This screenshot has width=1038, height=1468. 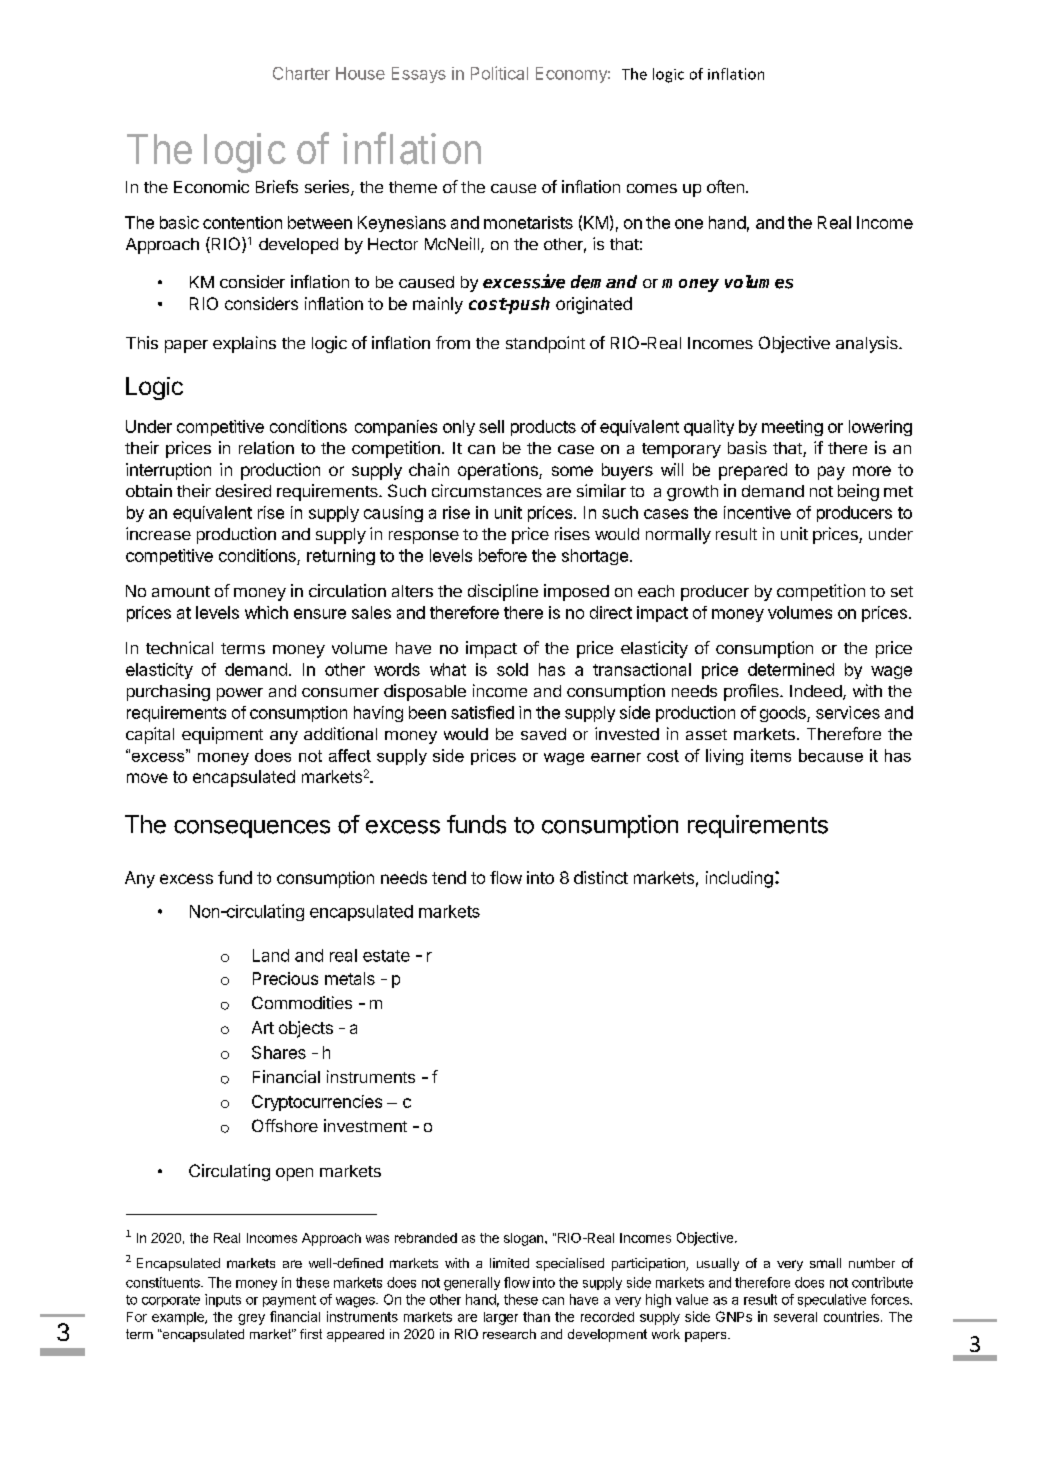 I want to click on Charter, so click(x=301, y=73).
